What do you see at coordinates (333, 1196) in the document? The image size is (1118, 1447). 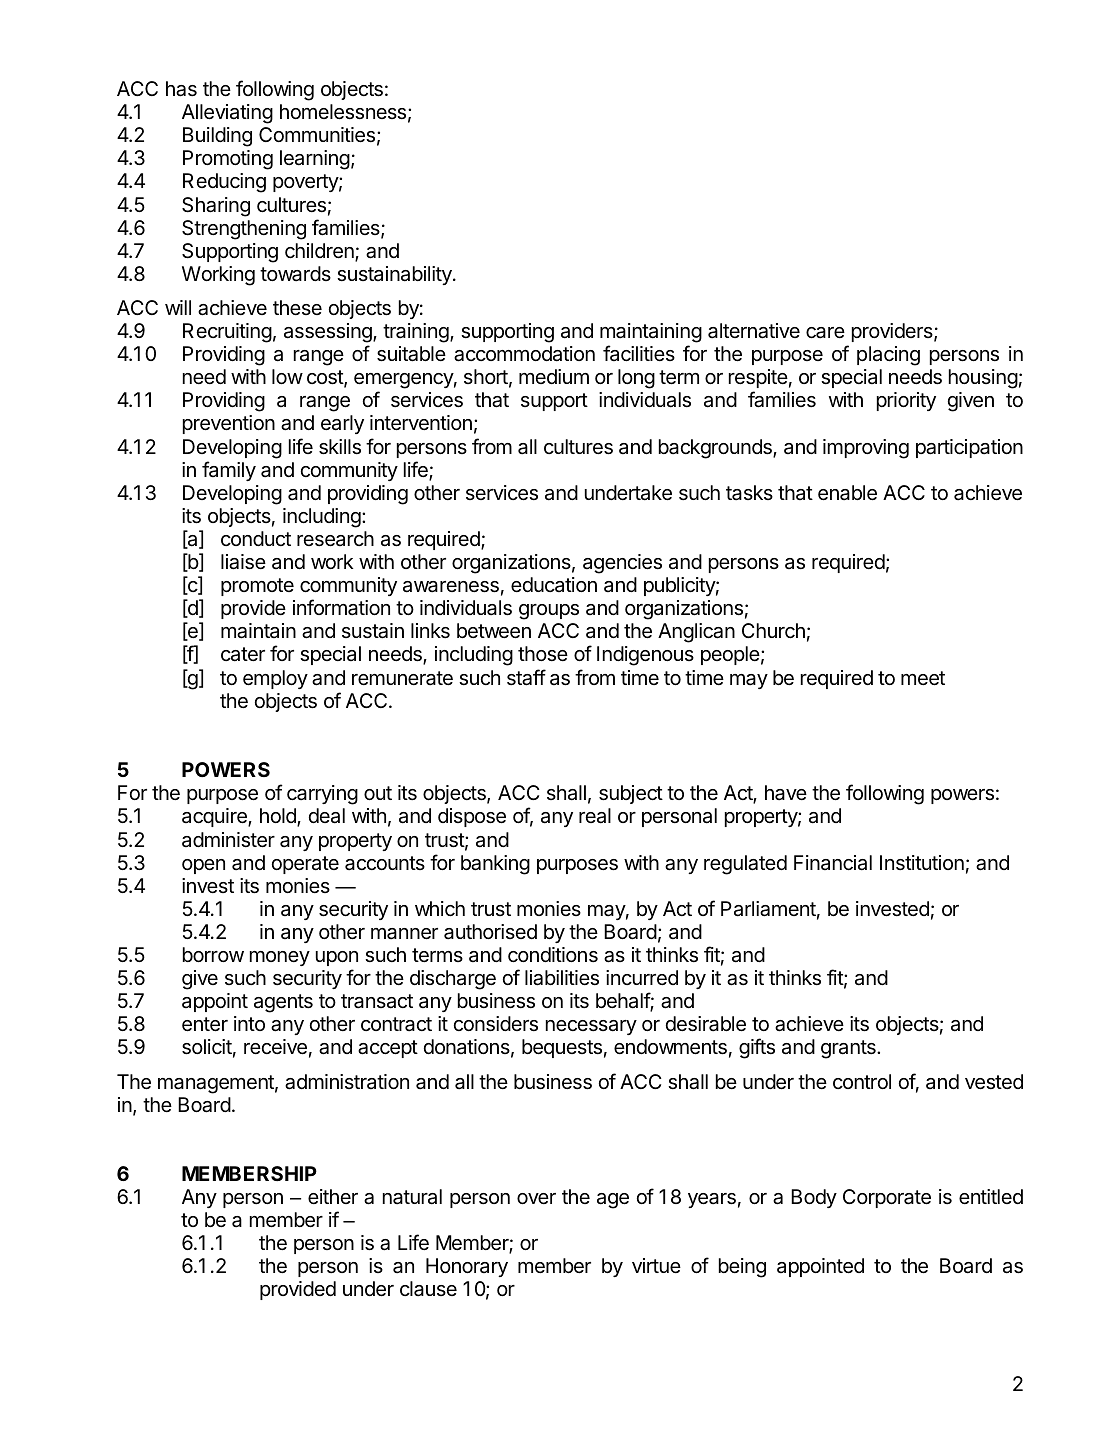 I see `either` at bounding box center [333, 1196].
